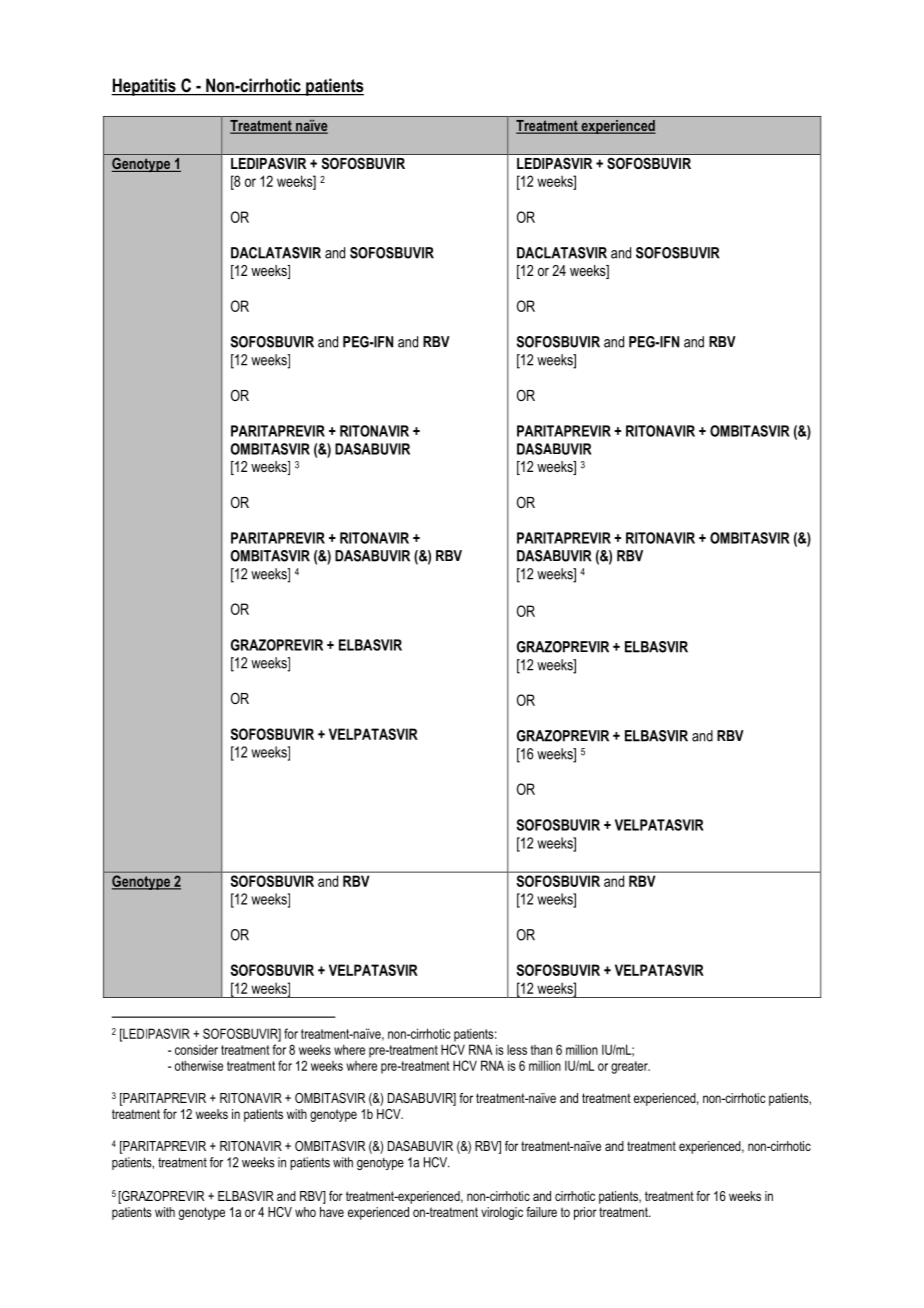  I want to click on Hepatitis, so click(144, 87).
